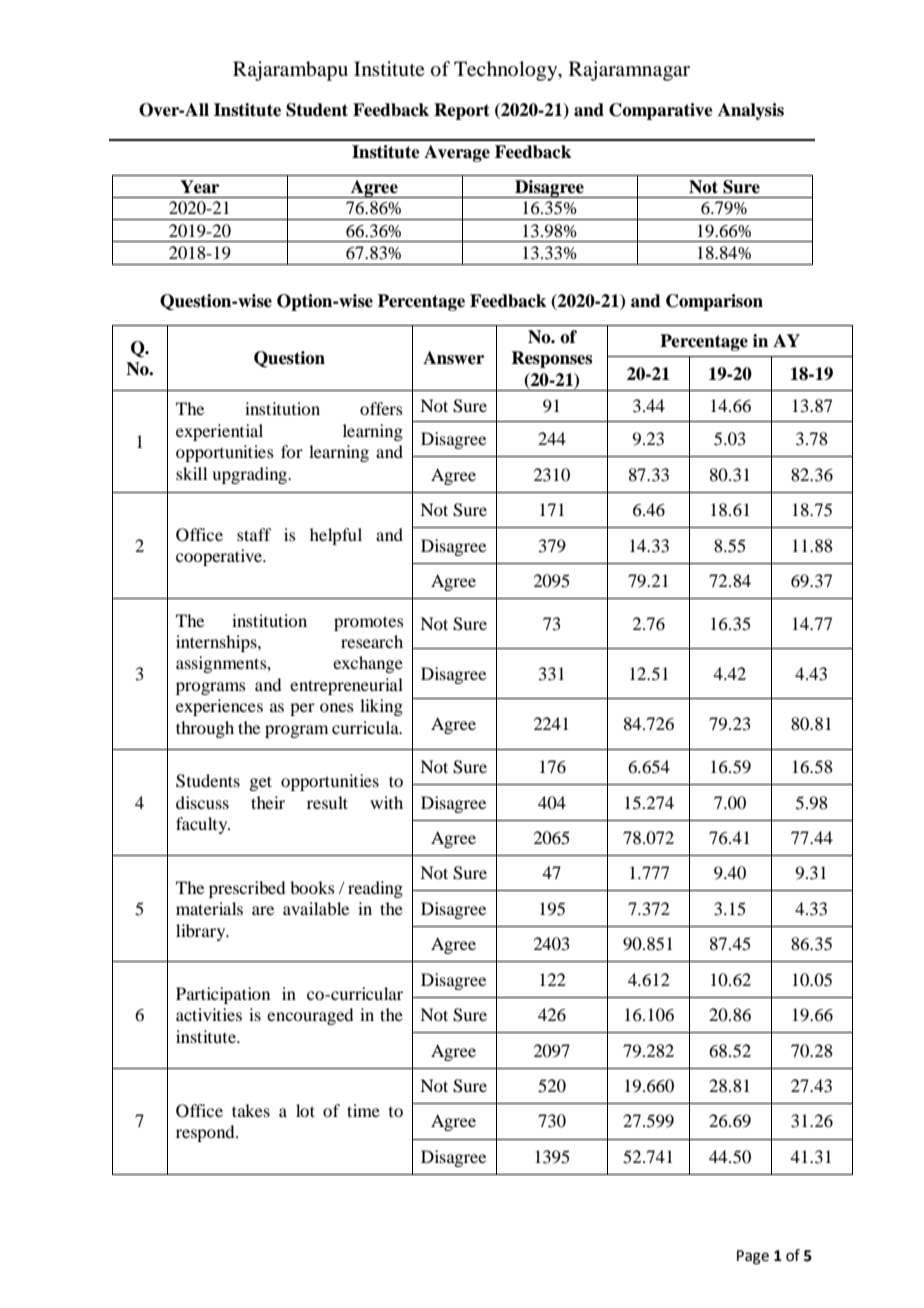 The image size is (924, 1308). What do you see at coordinates (714, 302) in the screenshot?
I see `Comparison` at bounding box center [714, 302].
